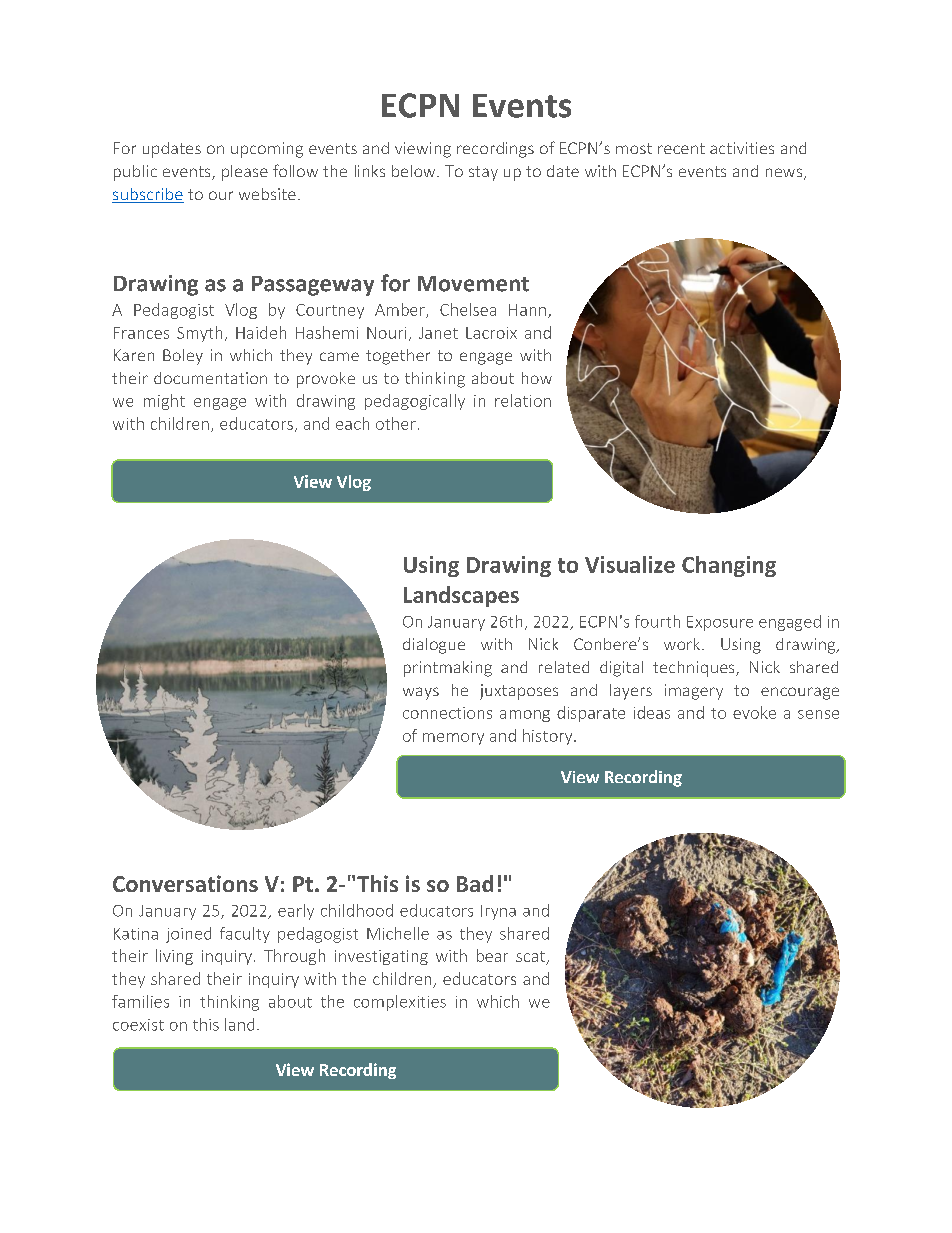  What do you see at coordinates (140, 1001) in the image?
I see `families` at bounding box center [140, 1001].
